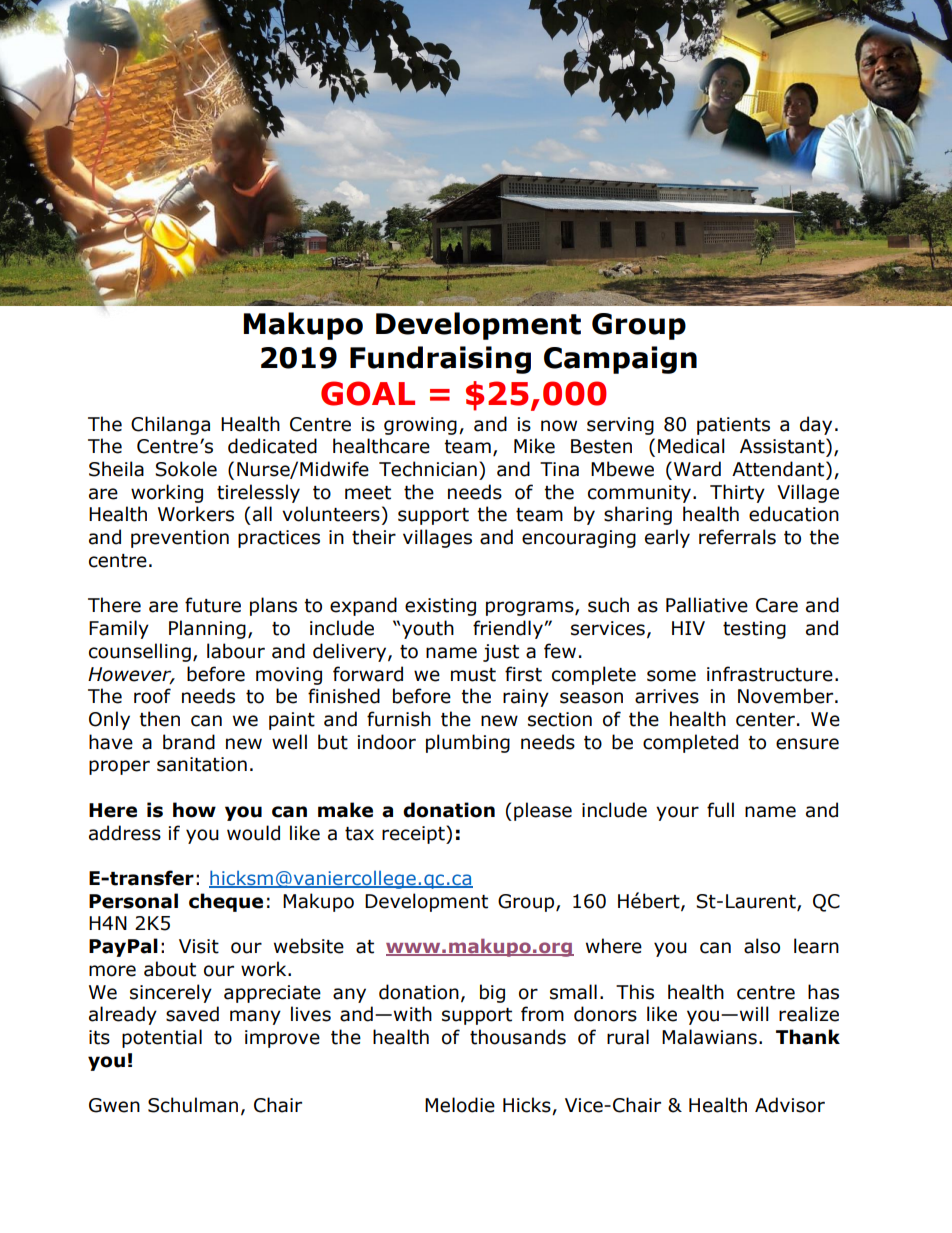 The height and width of the screenshot is (1233, 952). What do you see at coordinates (440, 607) in the screenshot?
I see `existing` at bounding box center [440, 607].
